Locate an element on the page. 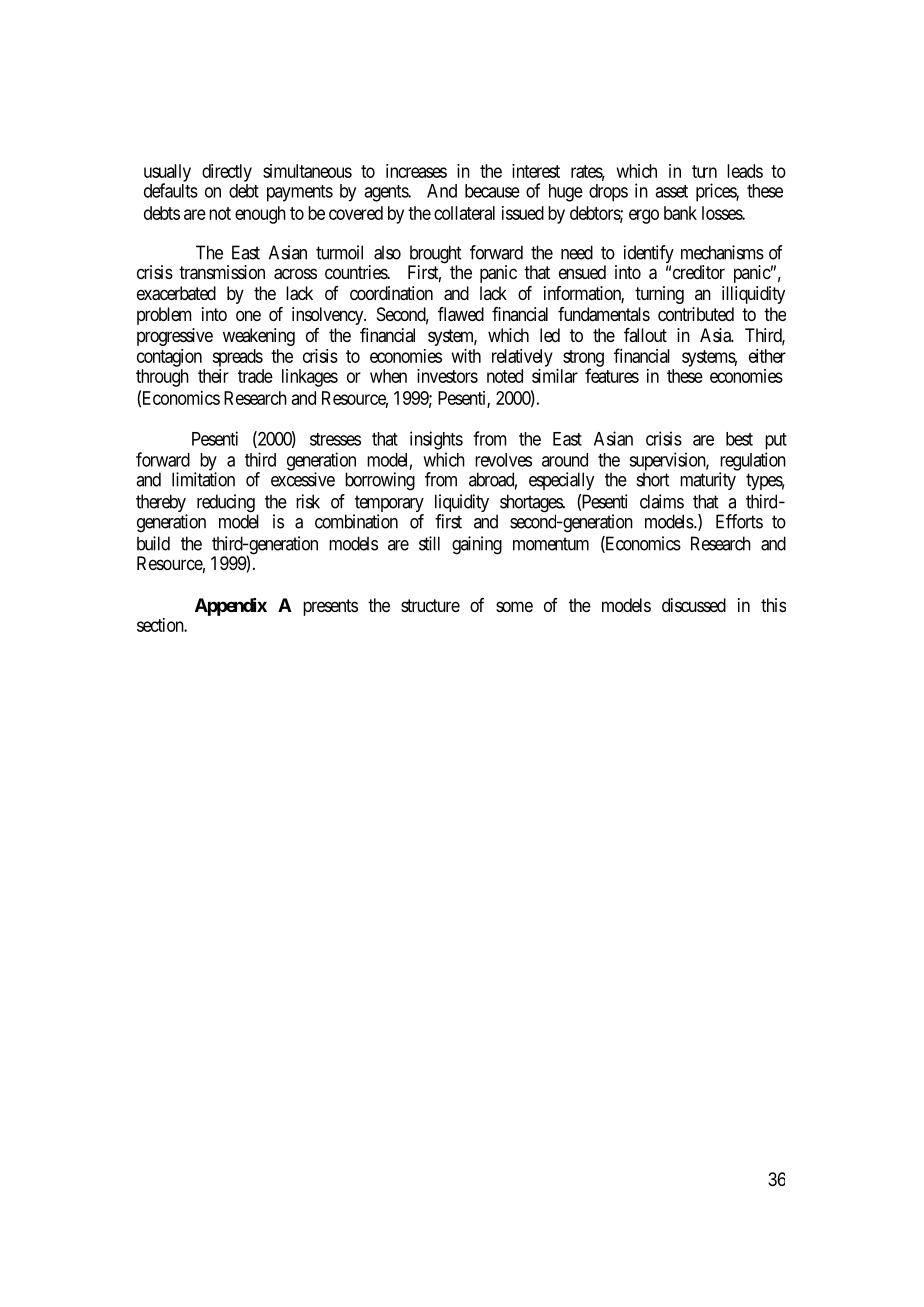 This document has width=924, height=1307. investors is located at coordinates (447, 376).
